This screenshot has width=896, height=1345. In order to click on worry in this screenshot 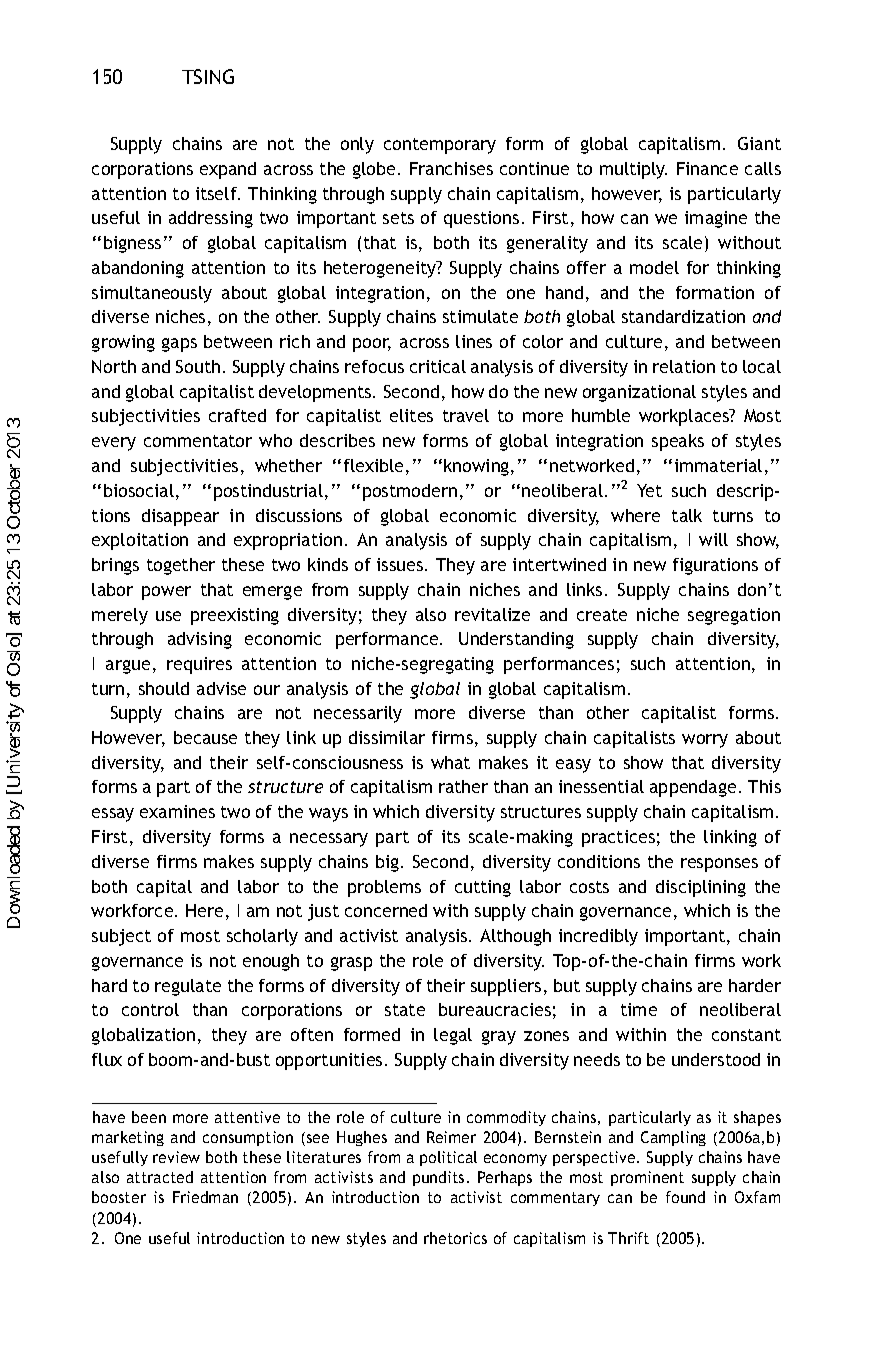, I will do `click(705, 741)`.
